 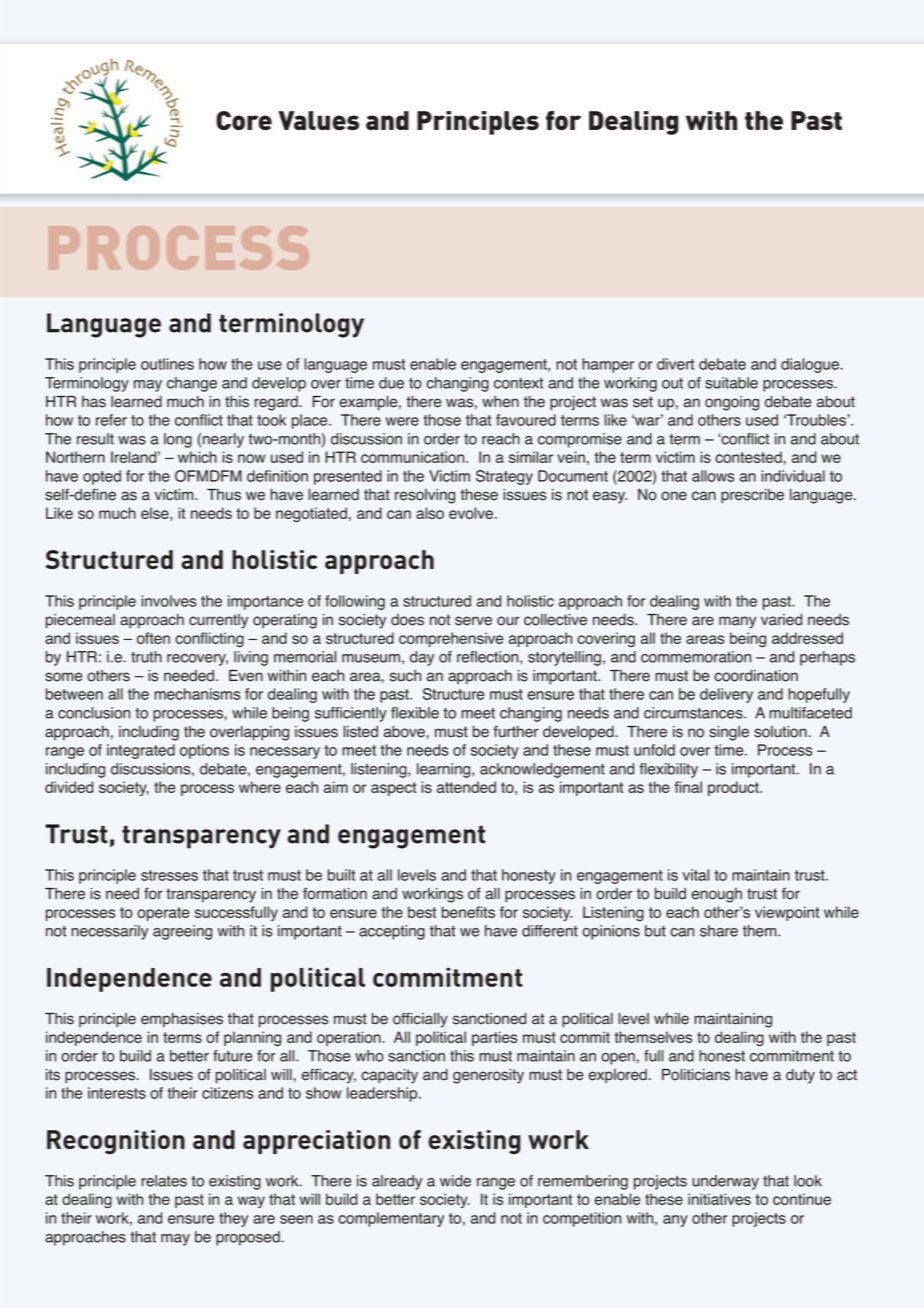 What do you see at coordinates (164, 1181) in the screenshot?
I see `relates` at bounding box center [164, 1181].
